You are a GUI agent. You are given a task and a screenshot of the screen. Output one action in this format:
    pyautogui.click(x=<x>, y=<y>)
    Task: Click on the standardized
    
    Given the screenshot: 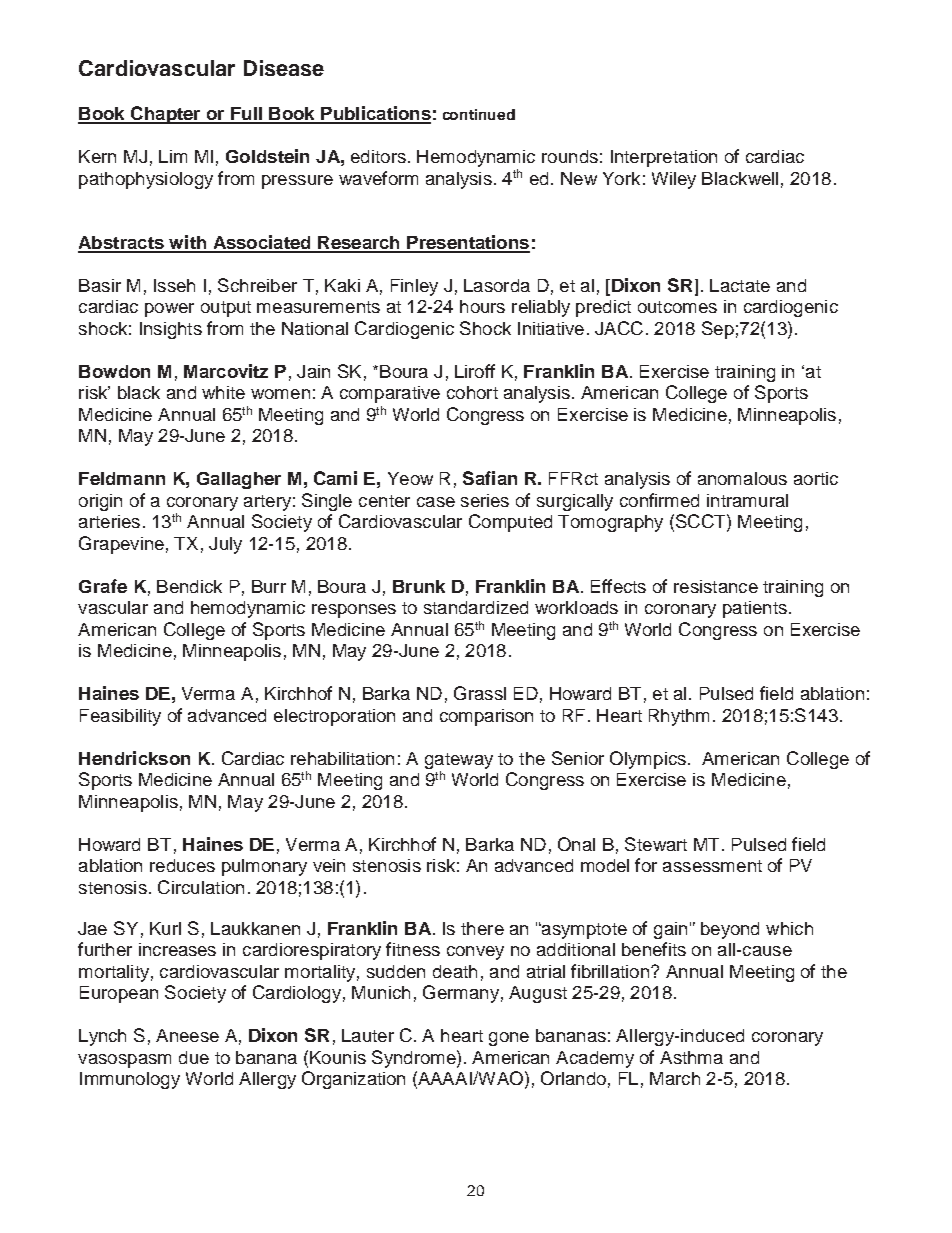 What is the action you would take?
    pyautogui.click(x=476, y=607)
